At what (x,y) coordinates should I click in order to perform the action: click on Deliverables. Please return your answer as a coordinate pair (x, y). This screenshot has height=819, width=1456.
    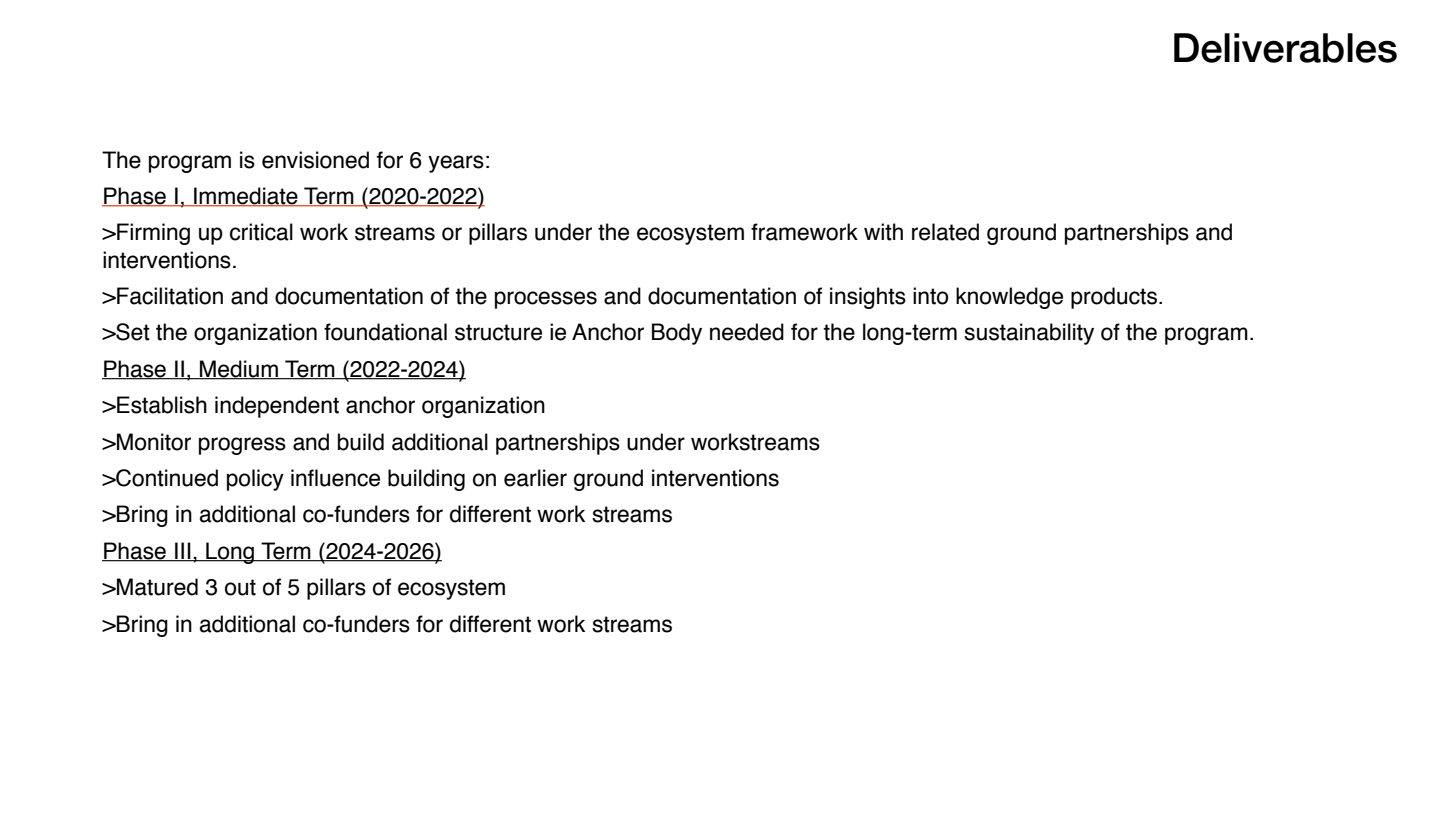
    Looking at the image, I should click on (1285, 48).
